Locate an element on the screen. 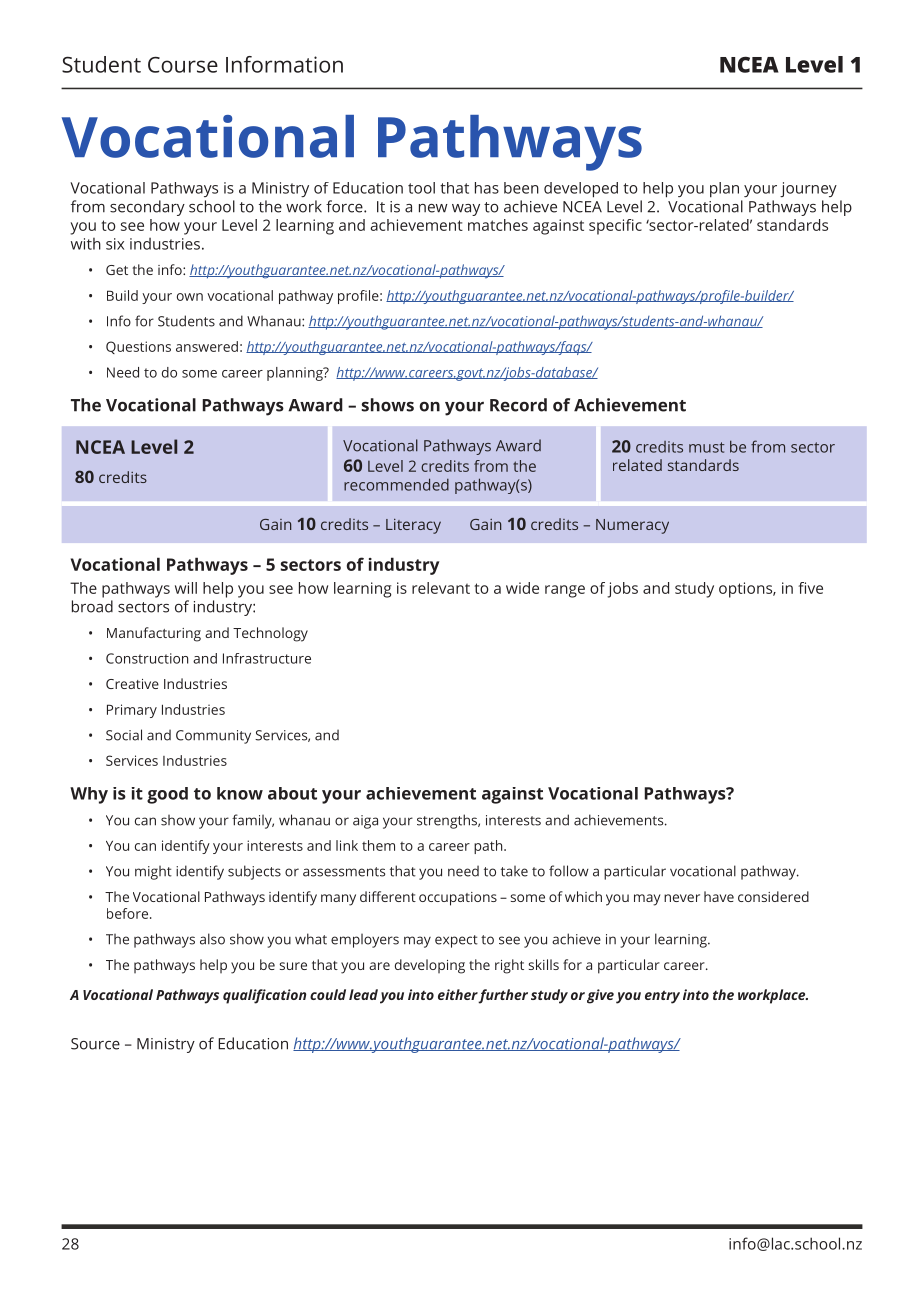  will is located at coordinates (186, 588).
